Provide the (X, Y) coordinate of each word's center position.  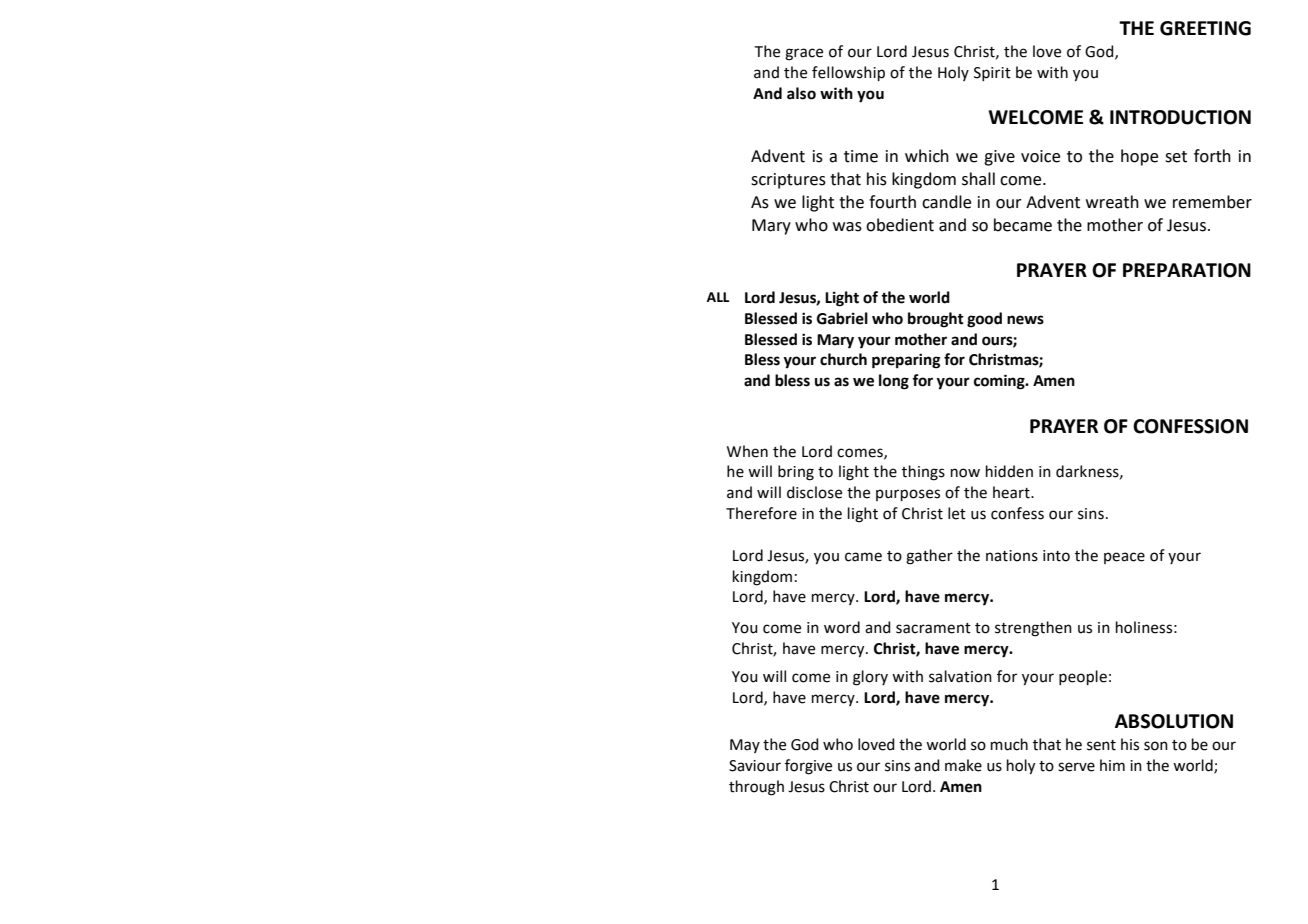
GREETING (1205, 28)
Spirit (992, 74)
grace (804, 54)
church (843, 359)
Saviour (755, 766)
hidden (1009, 471)
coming (1000, 382)
